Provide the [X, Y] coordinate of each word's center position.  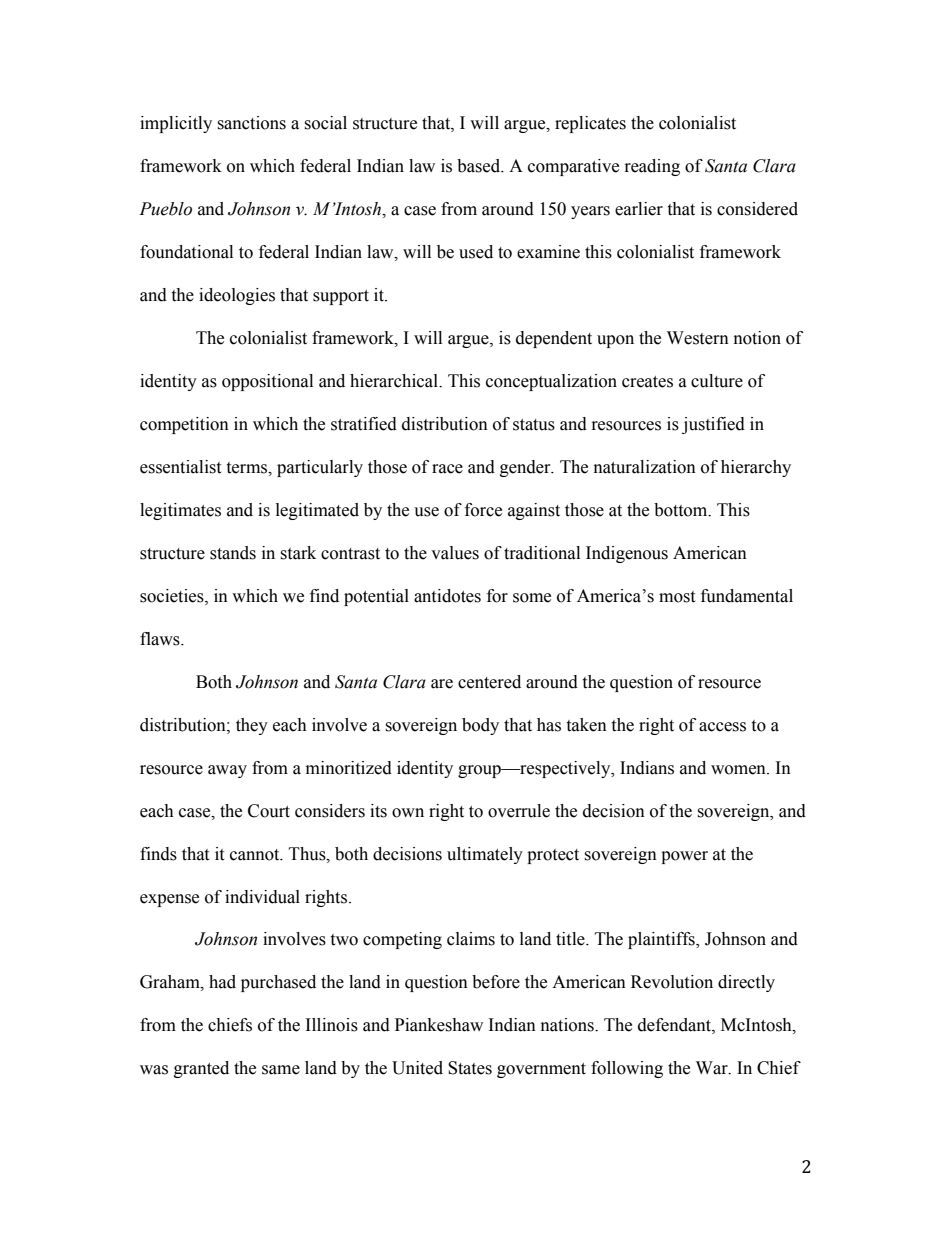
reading [652, 167]
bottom [682, 510]
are [442, 684]
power [684, 857]
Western [698, 338]
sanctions [251, 123]
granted [201, 1069]
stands [233, 553]
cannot [256, 855]
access [722, 727]
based [480, 166]
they [252, 726]
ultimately [485, 855]
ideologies [237, 296]
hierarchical [395, 381]
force [483, 510]
